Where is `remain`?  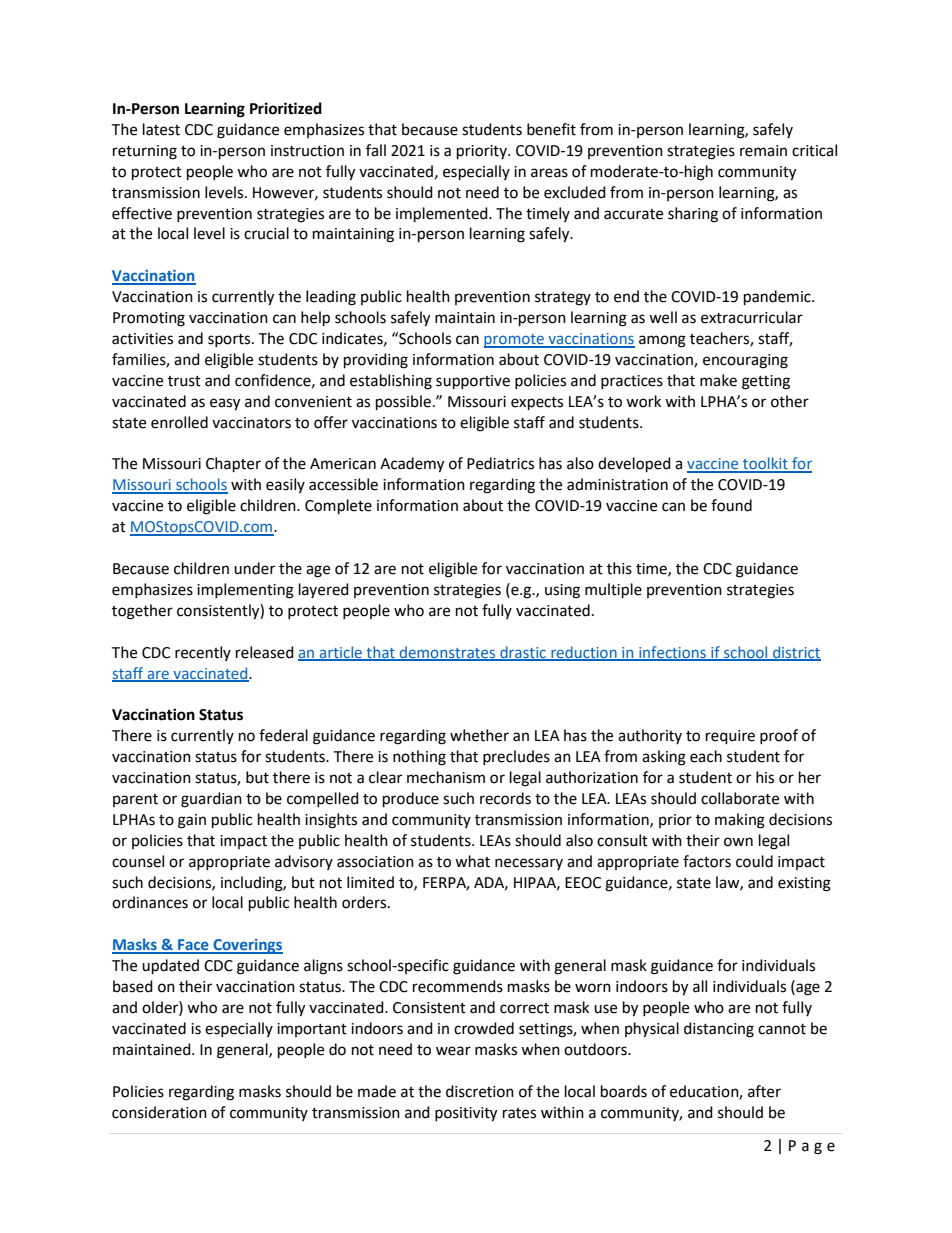
remain is located at coordinates (763, 151).
